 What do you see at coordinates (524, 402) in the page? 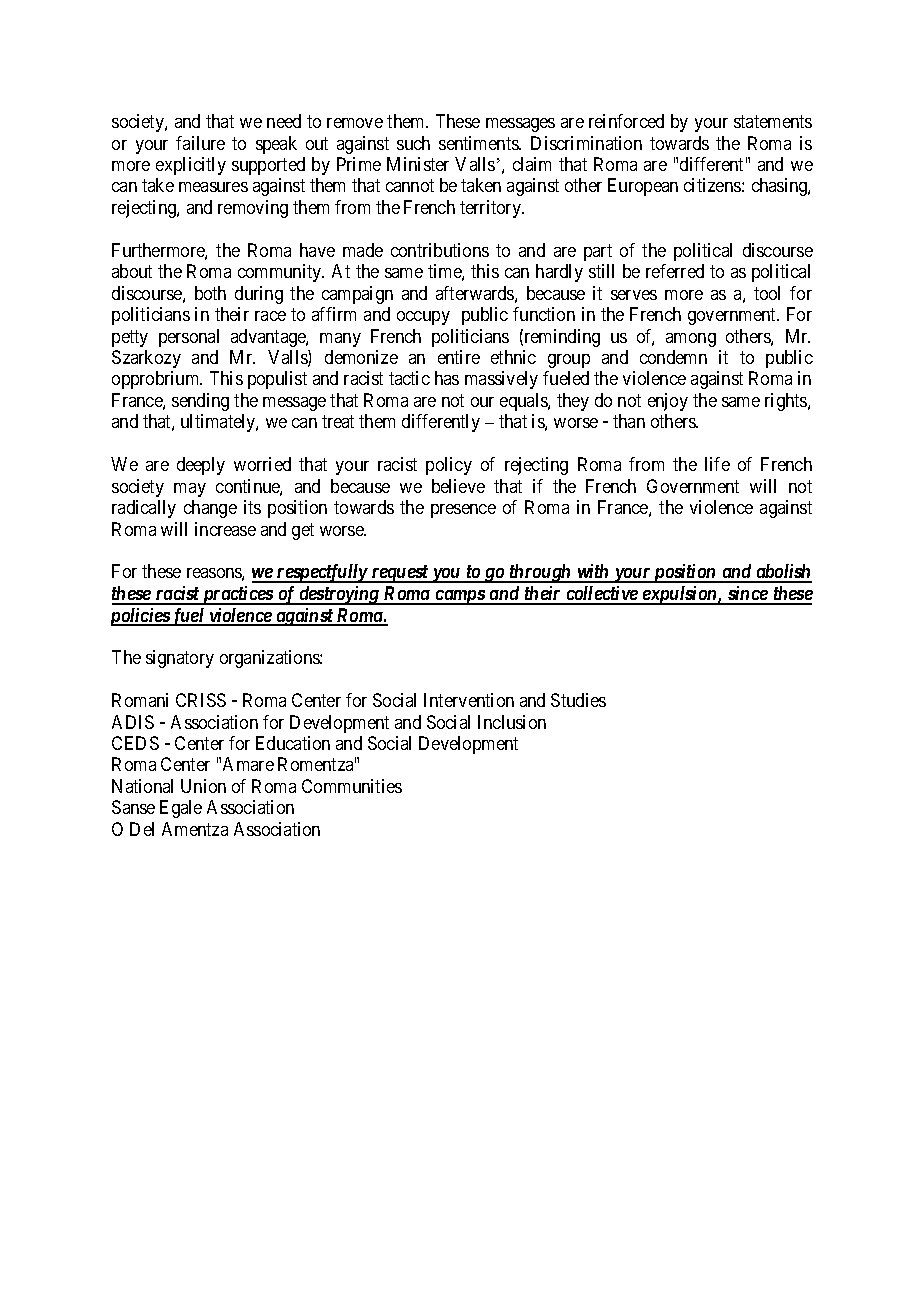
I see `equals` at bounding box center [524, 402].
